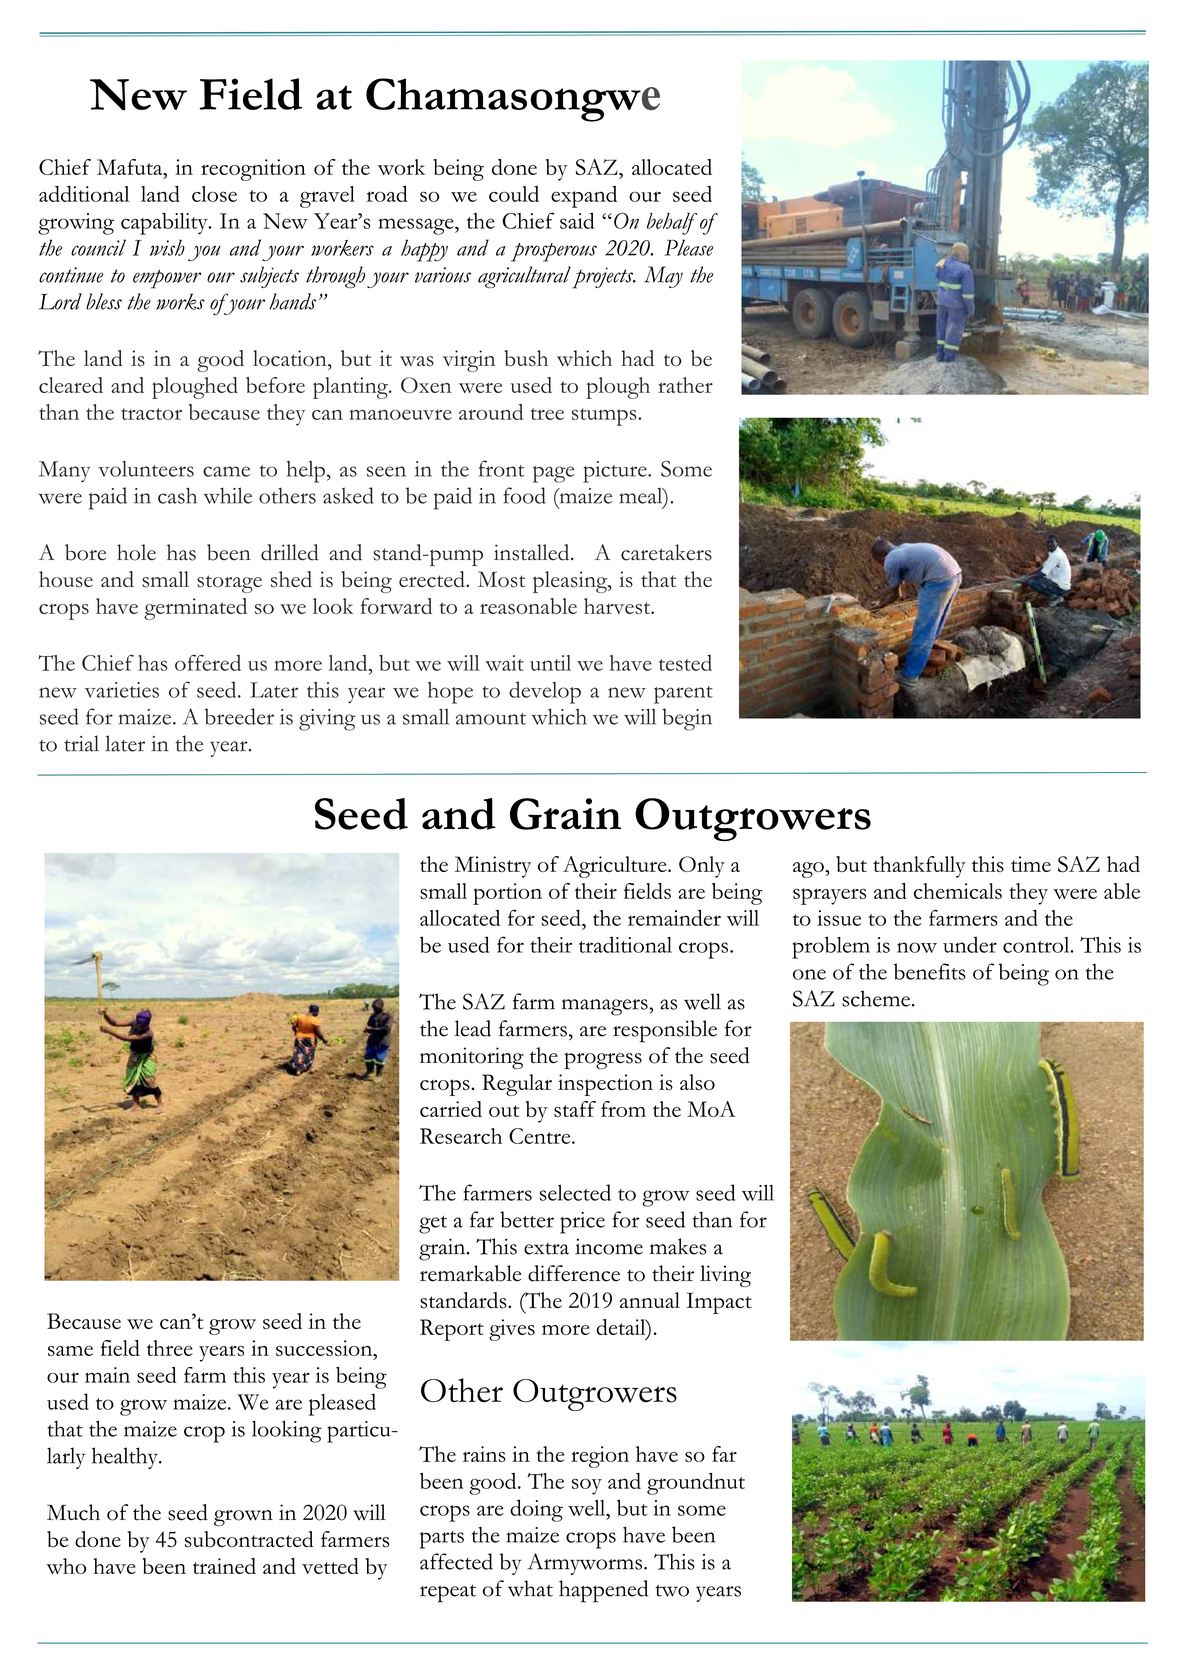 The width and height of the screenshot is (1185, 1676). What do you see at coordinates (507, 894) in the screenshot?
I see `portion` at bounding box center [507, 894].
